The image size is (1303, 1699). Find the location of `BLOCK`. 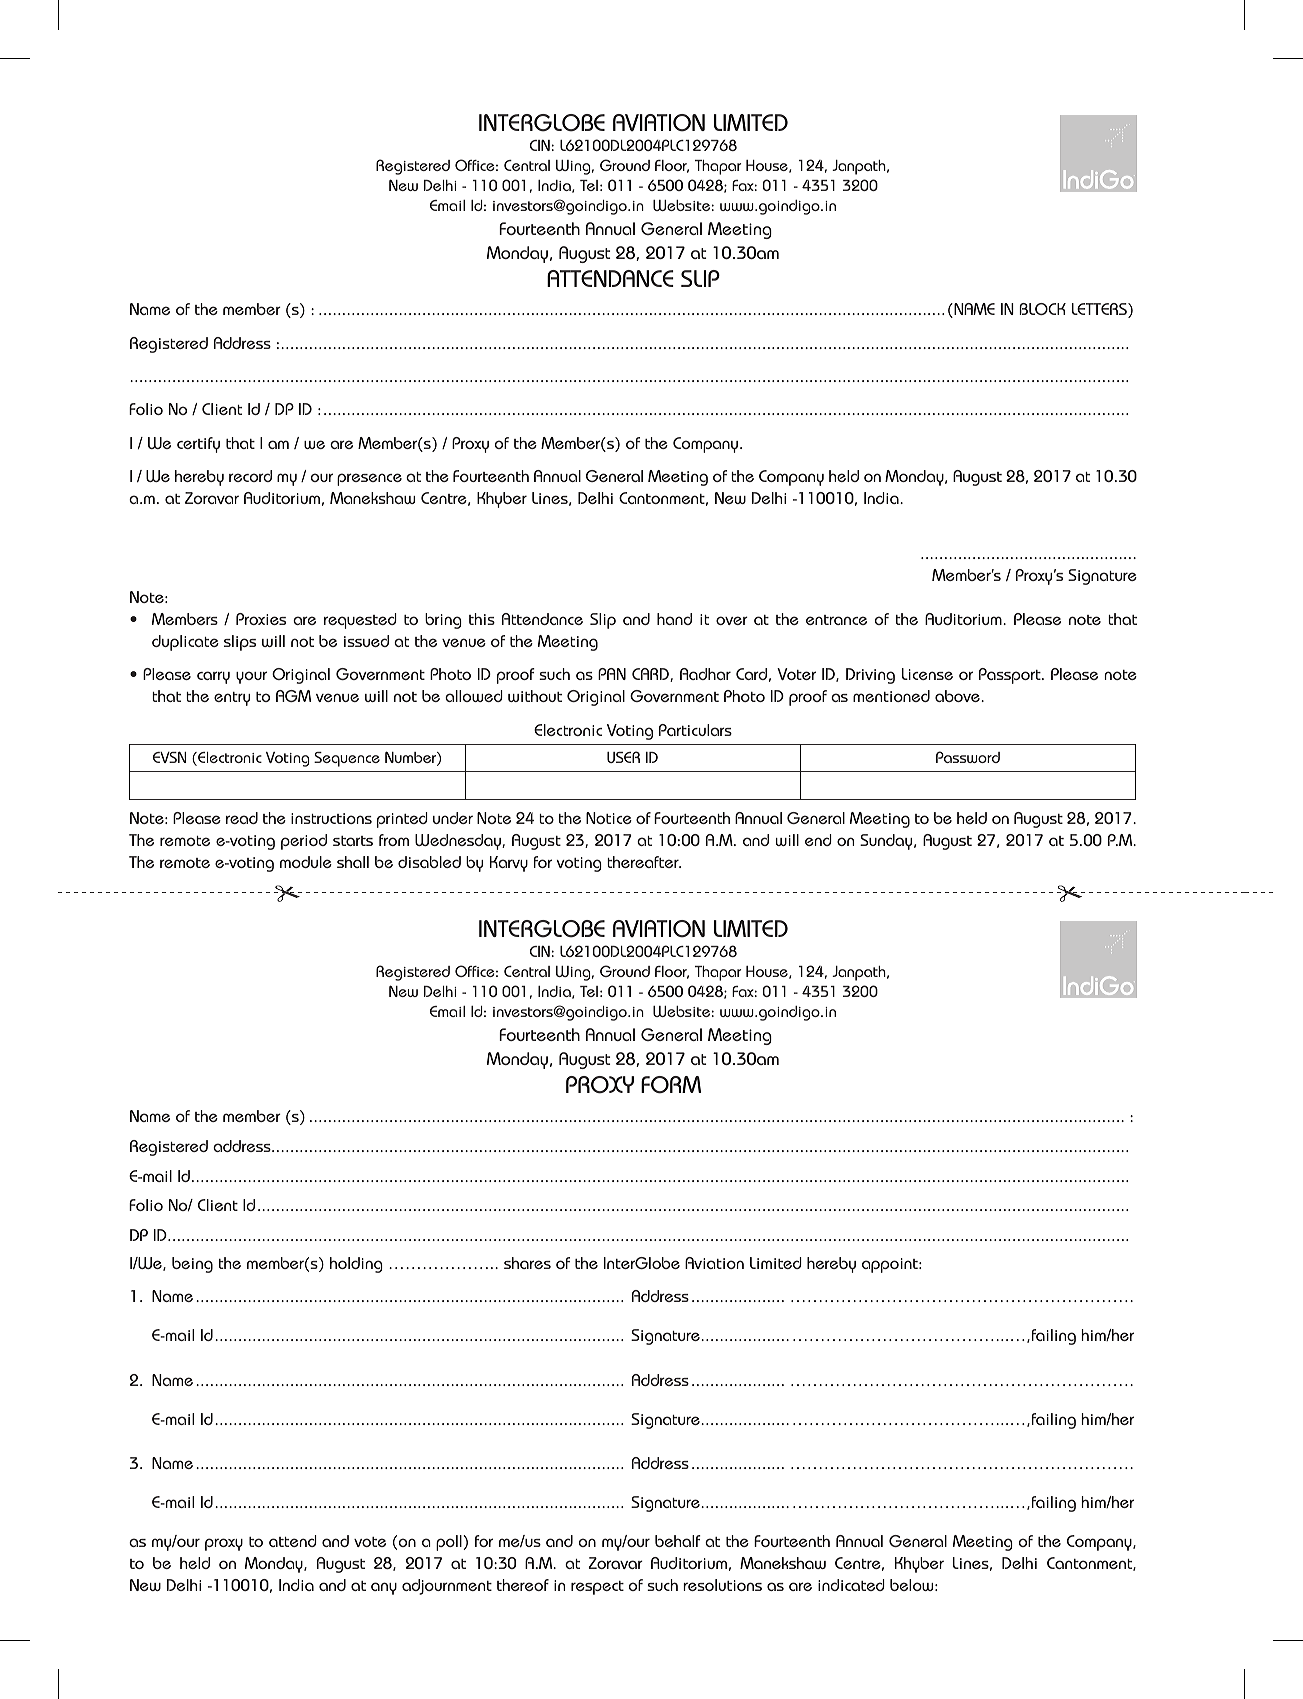

BLOCK is located at coordinates (1042, 309).
